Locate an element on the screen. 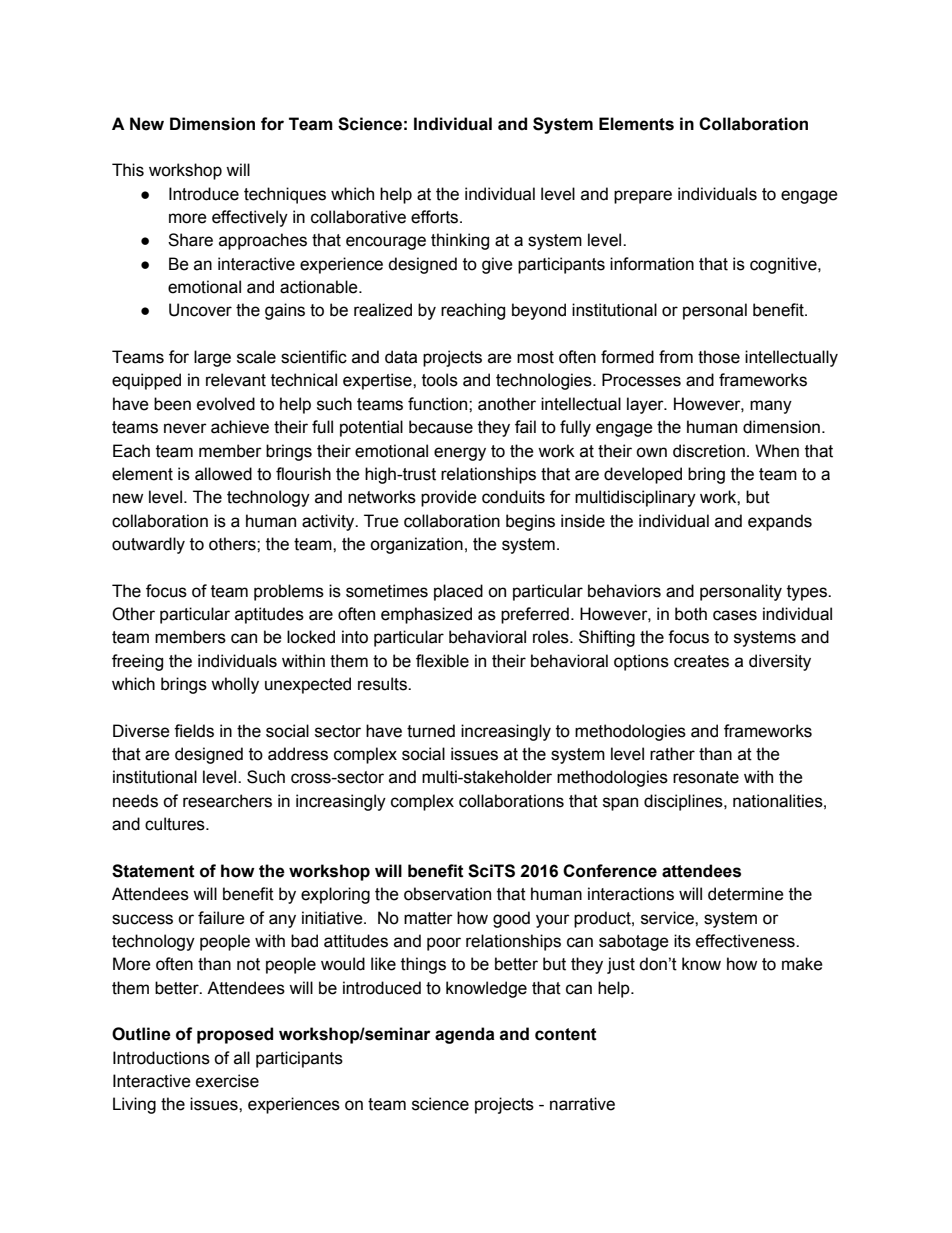 The width and height of the screenshot is (952, 1233). observation is located at coordinates (447, 894).
